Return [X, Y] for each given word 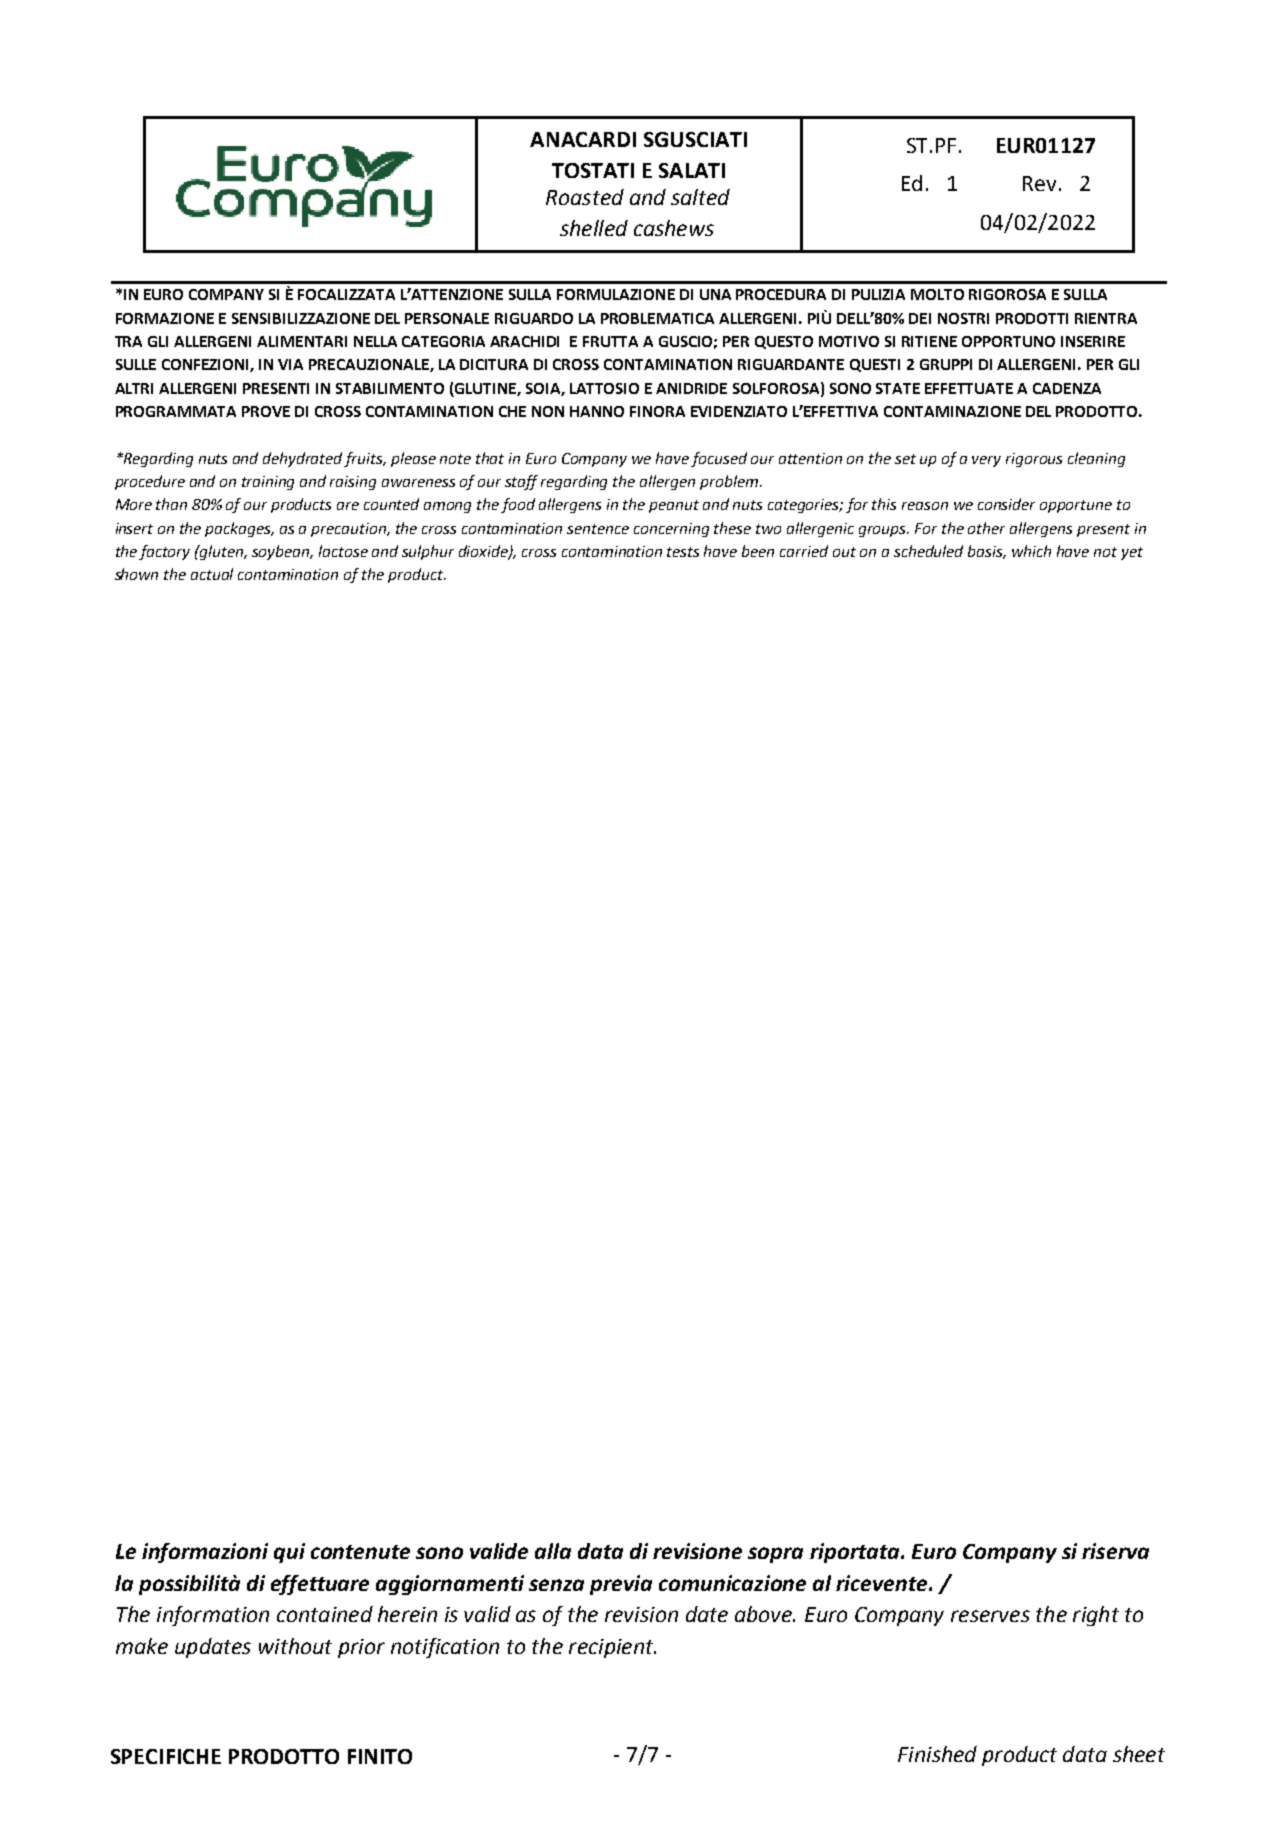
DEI [920, 318]
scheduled [928, 551]
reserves [990, 1616]
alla [553, 1551]
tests [683, 552]
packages [239, 529]
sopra [775, 1555]
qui [289, 1553]
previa [621, 1585]
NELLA [375, 341]
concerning [671, 530]
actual [212, 574]
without [295, 1646]
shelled [594, 228]
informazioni [205, 1553]
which [1031, 551]
